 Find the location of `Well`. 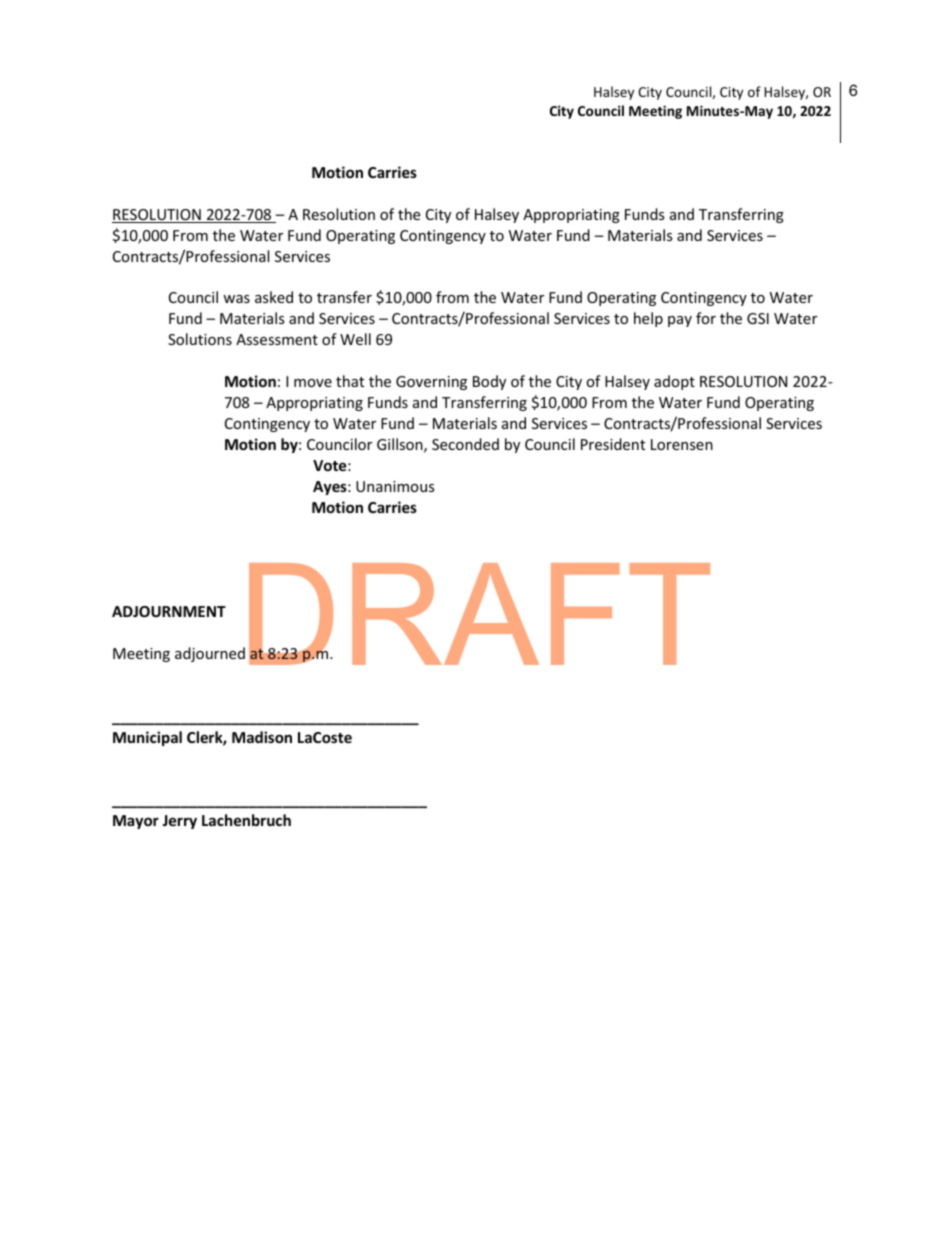

Well is located at coordinates (355, 339).
